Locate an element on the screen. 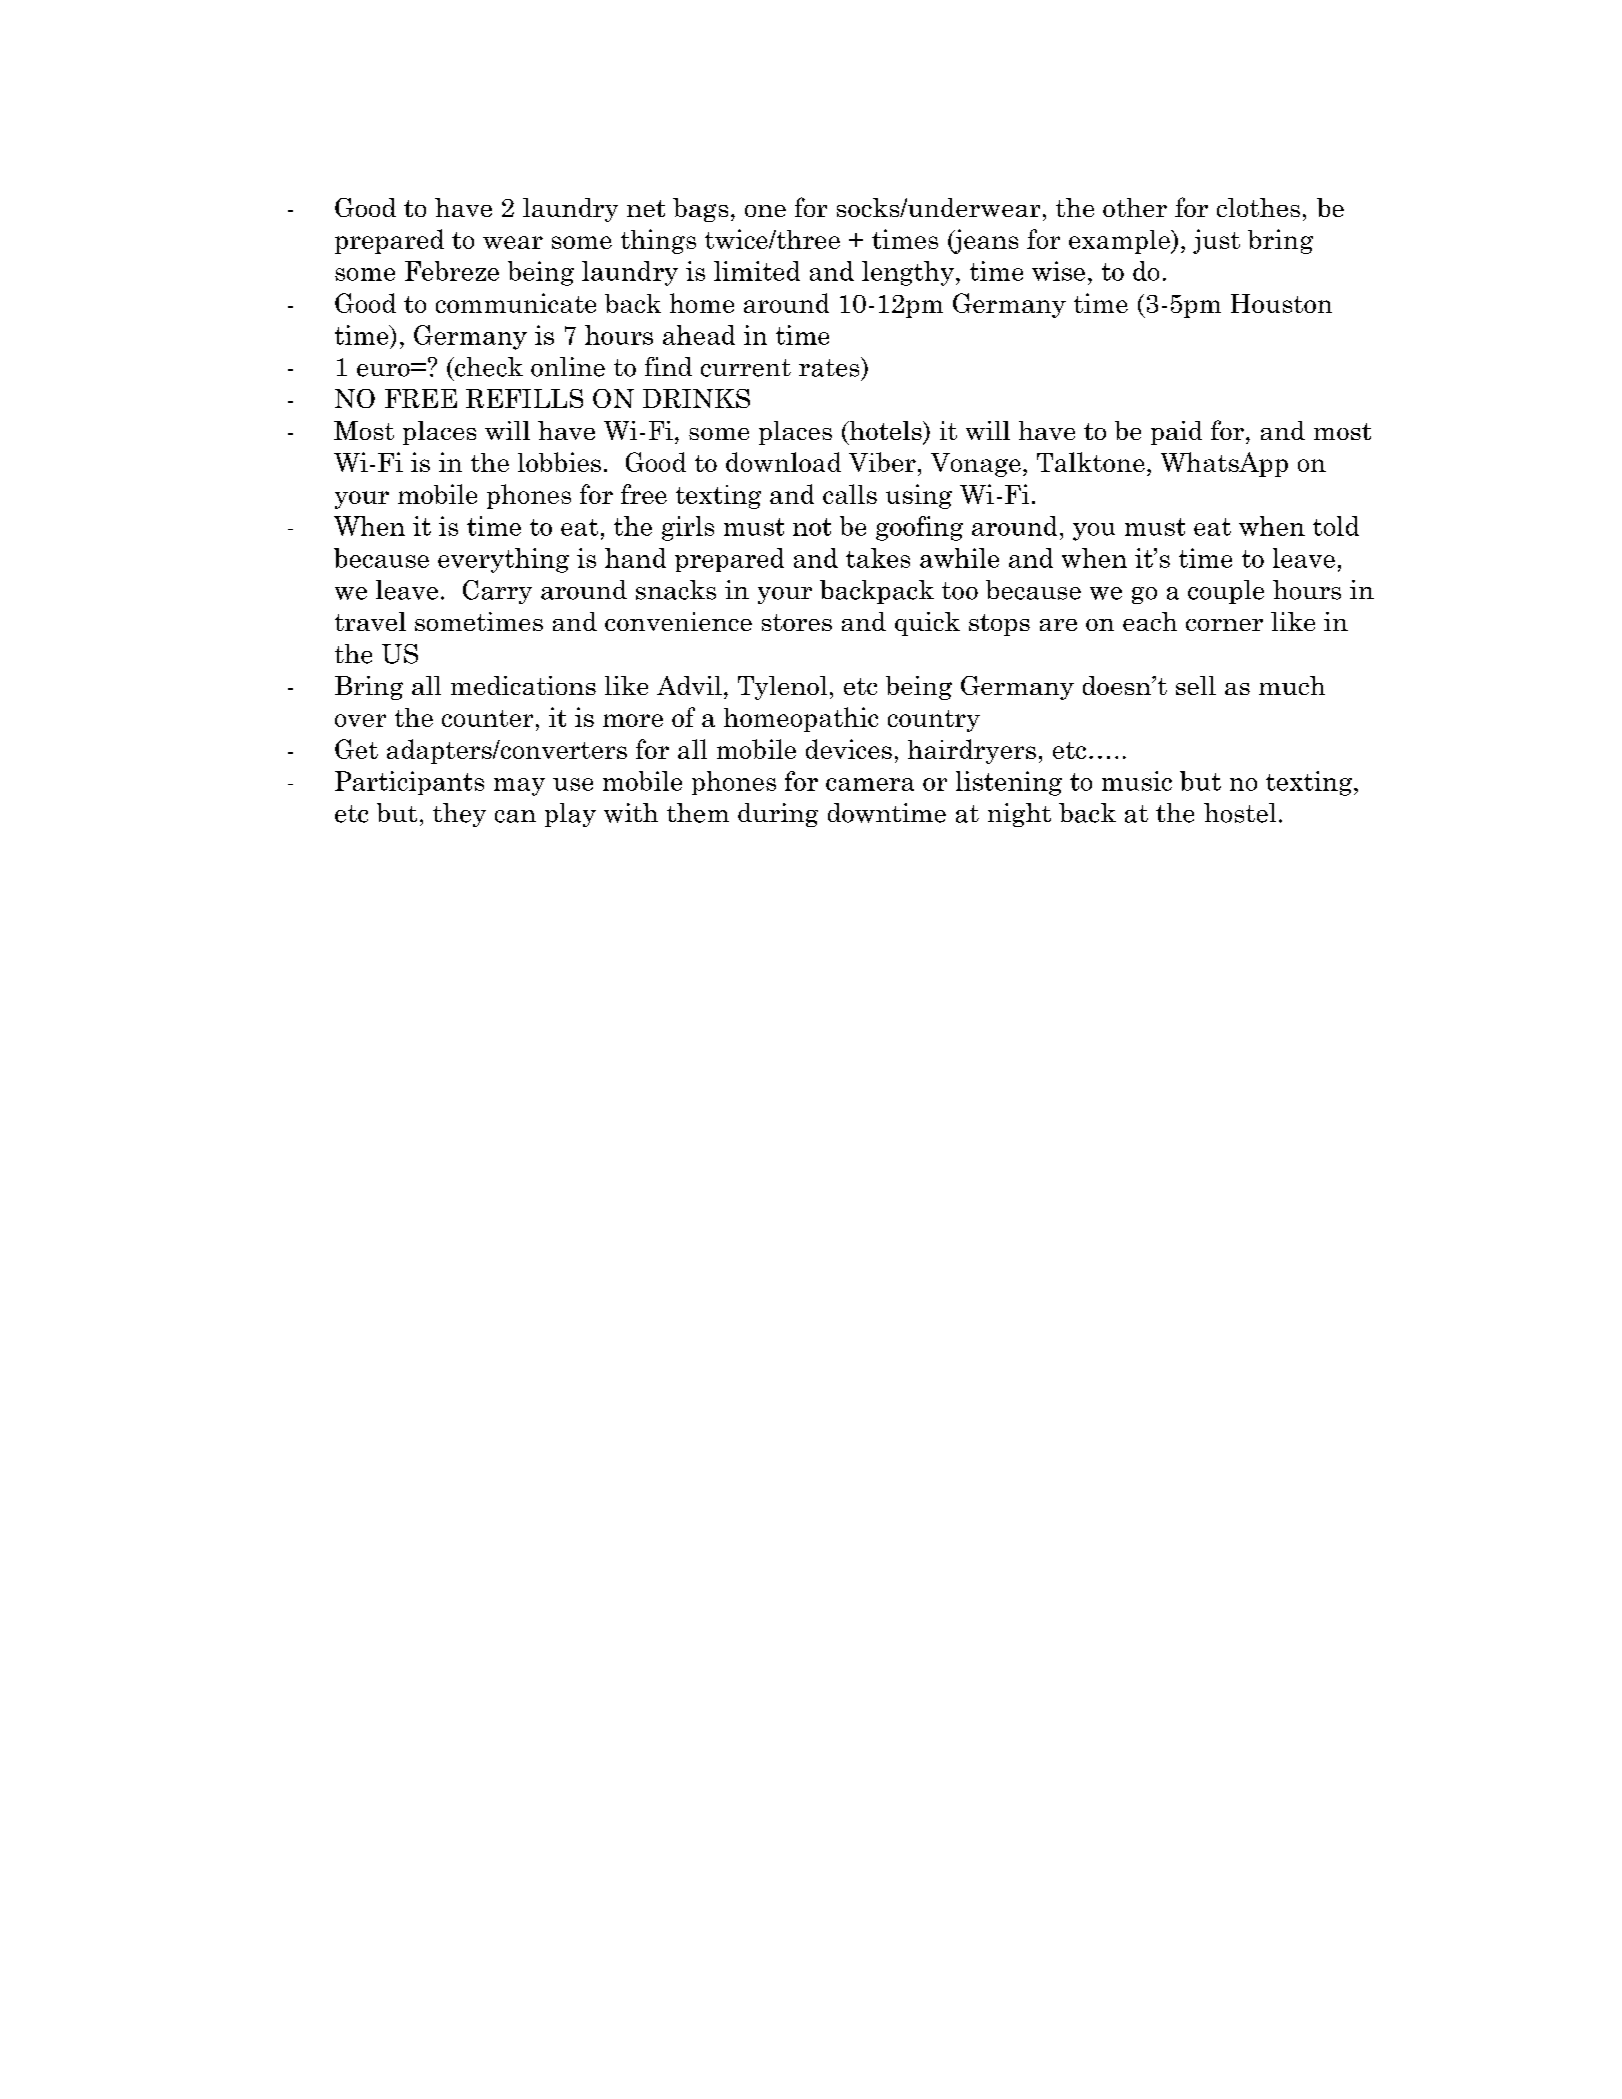  net is located at coordinates (646, 208).
